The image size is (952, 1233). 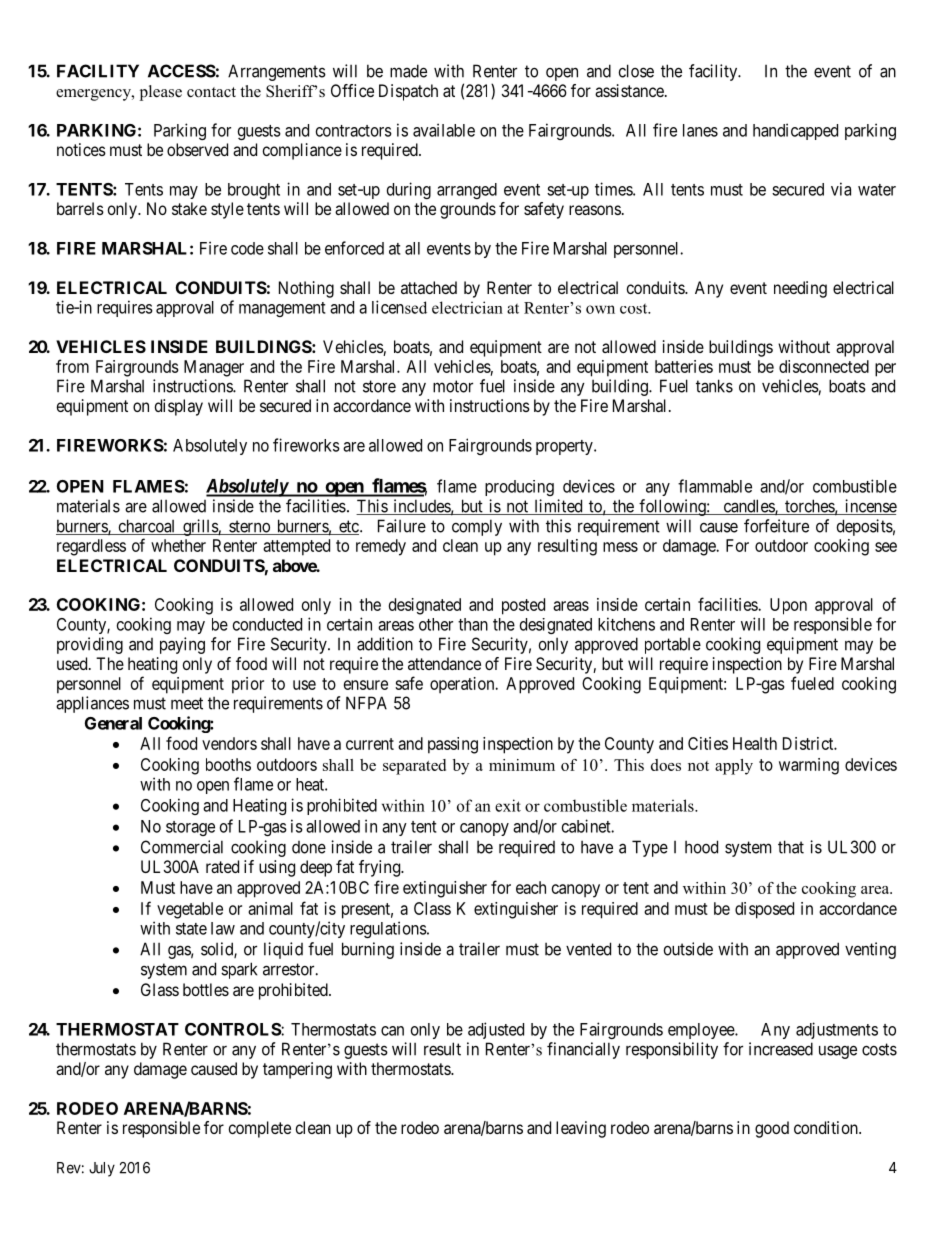 I want to click on July, so click(x=102, y=1169).
